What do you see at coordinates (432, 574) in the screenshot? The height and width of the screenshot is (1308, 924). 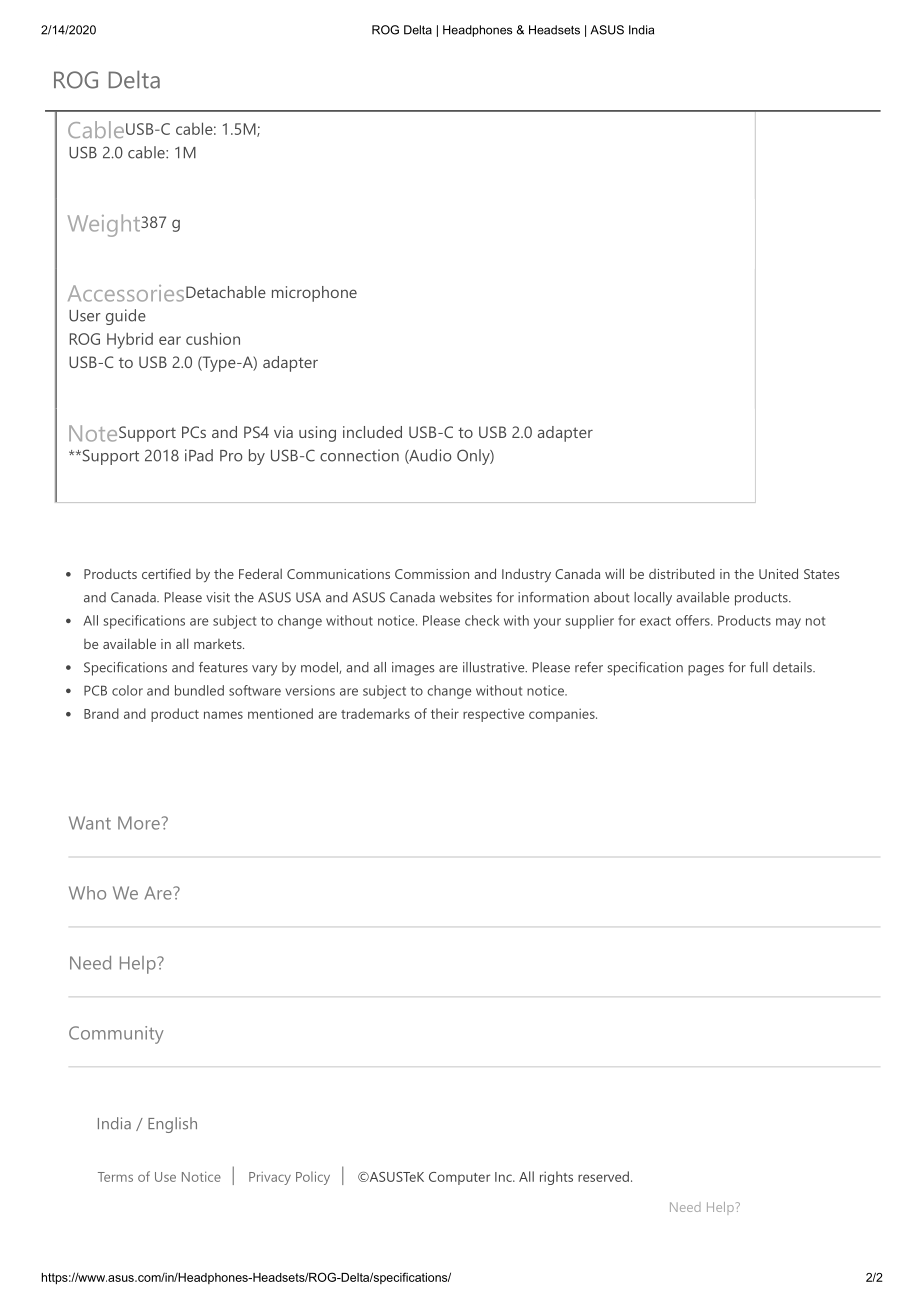 I see `Commission` at bounding box center [432, 574].
